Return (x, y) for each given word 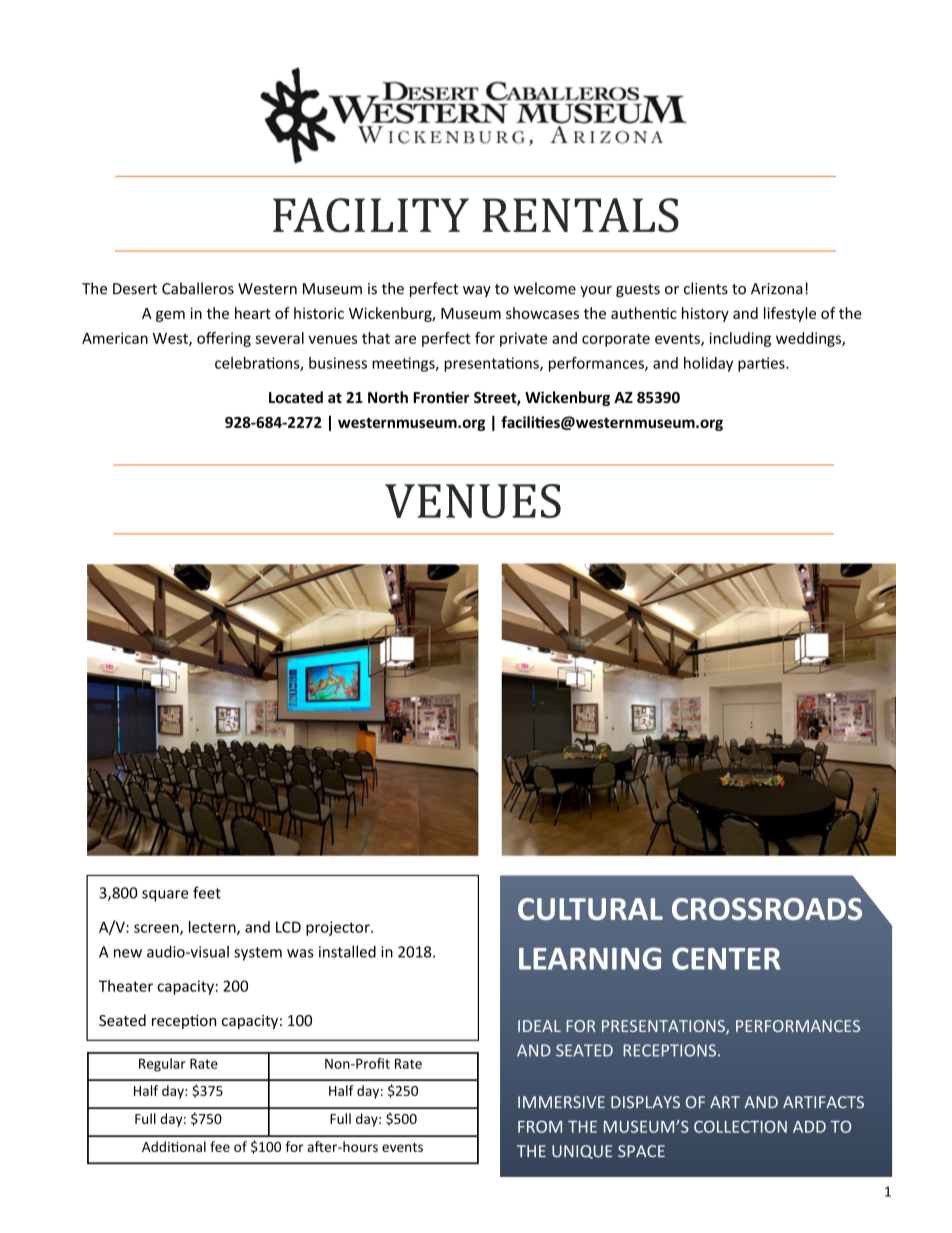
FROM (540, 1126)
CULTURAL (590, 909)
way (477, 291)
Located (296, 397)
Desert (135, 289)
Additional (174, 1146)
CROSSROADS (767, 909)
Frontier (441, 397)
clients (706, 288)
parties (762, 364)
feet (207, 892)
